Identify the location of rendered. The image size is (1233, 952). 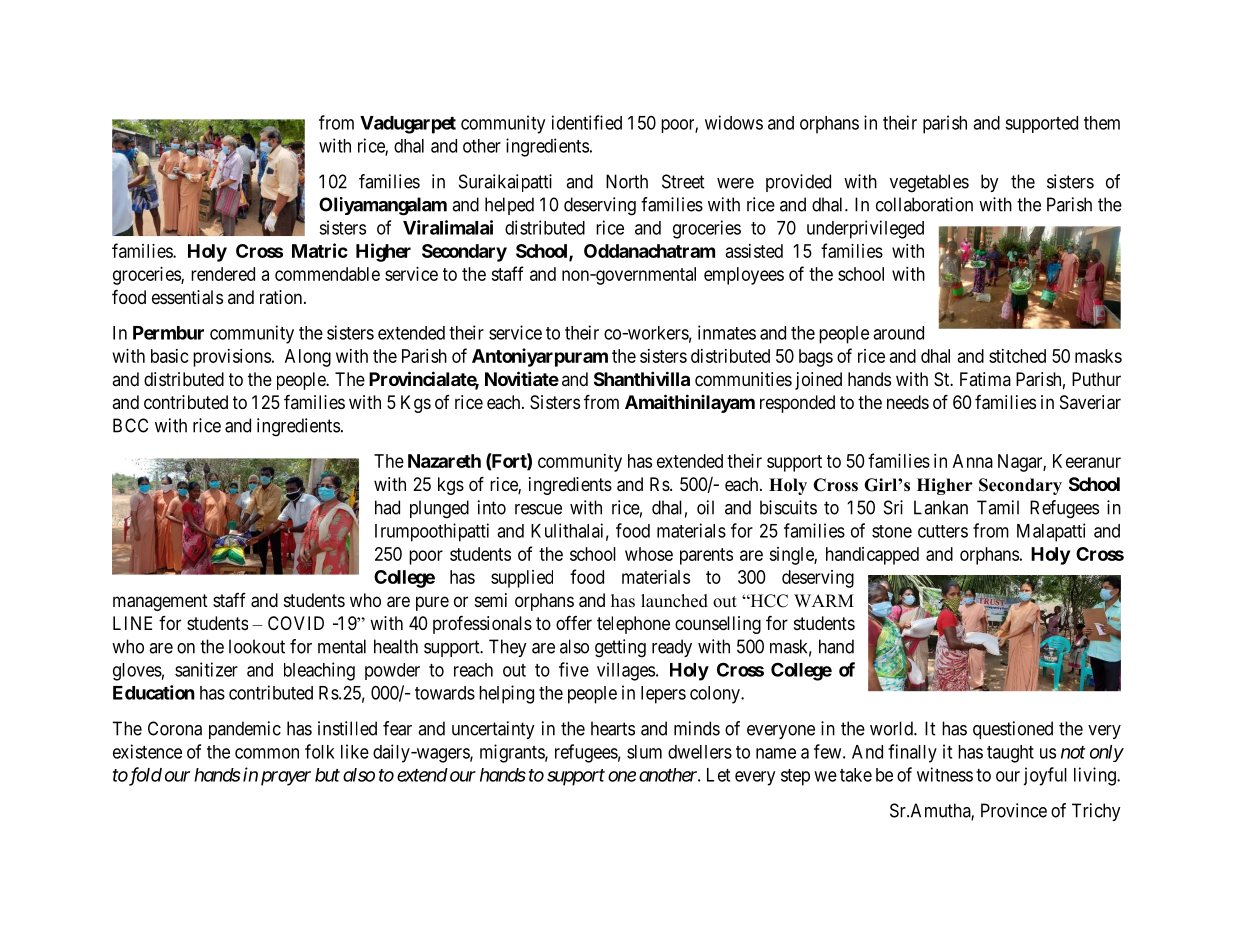
(223, 274).
